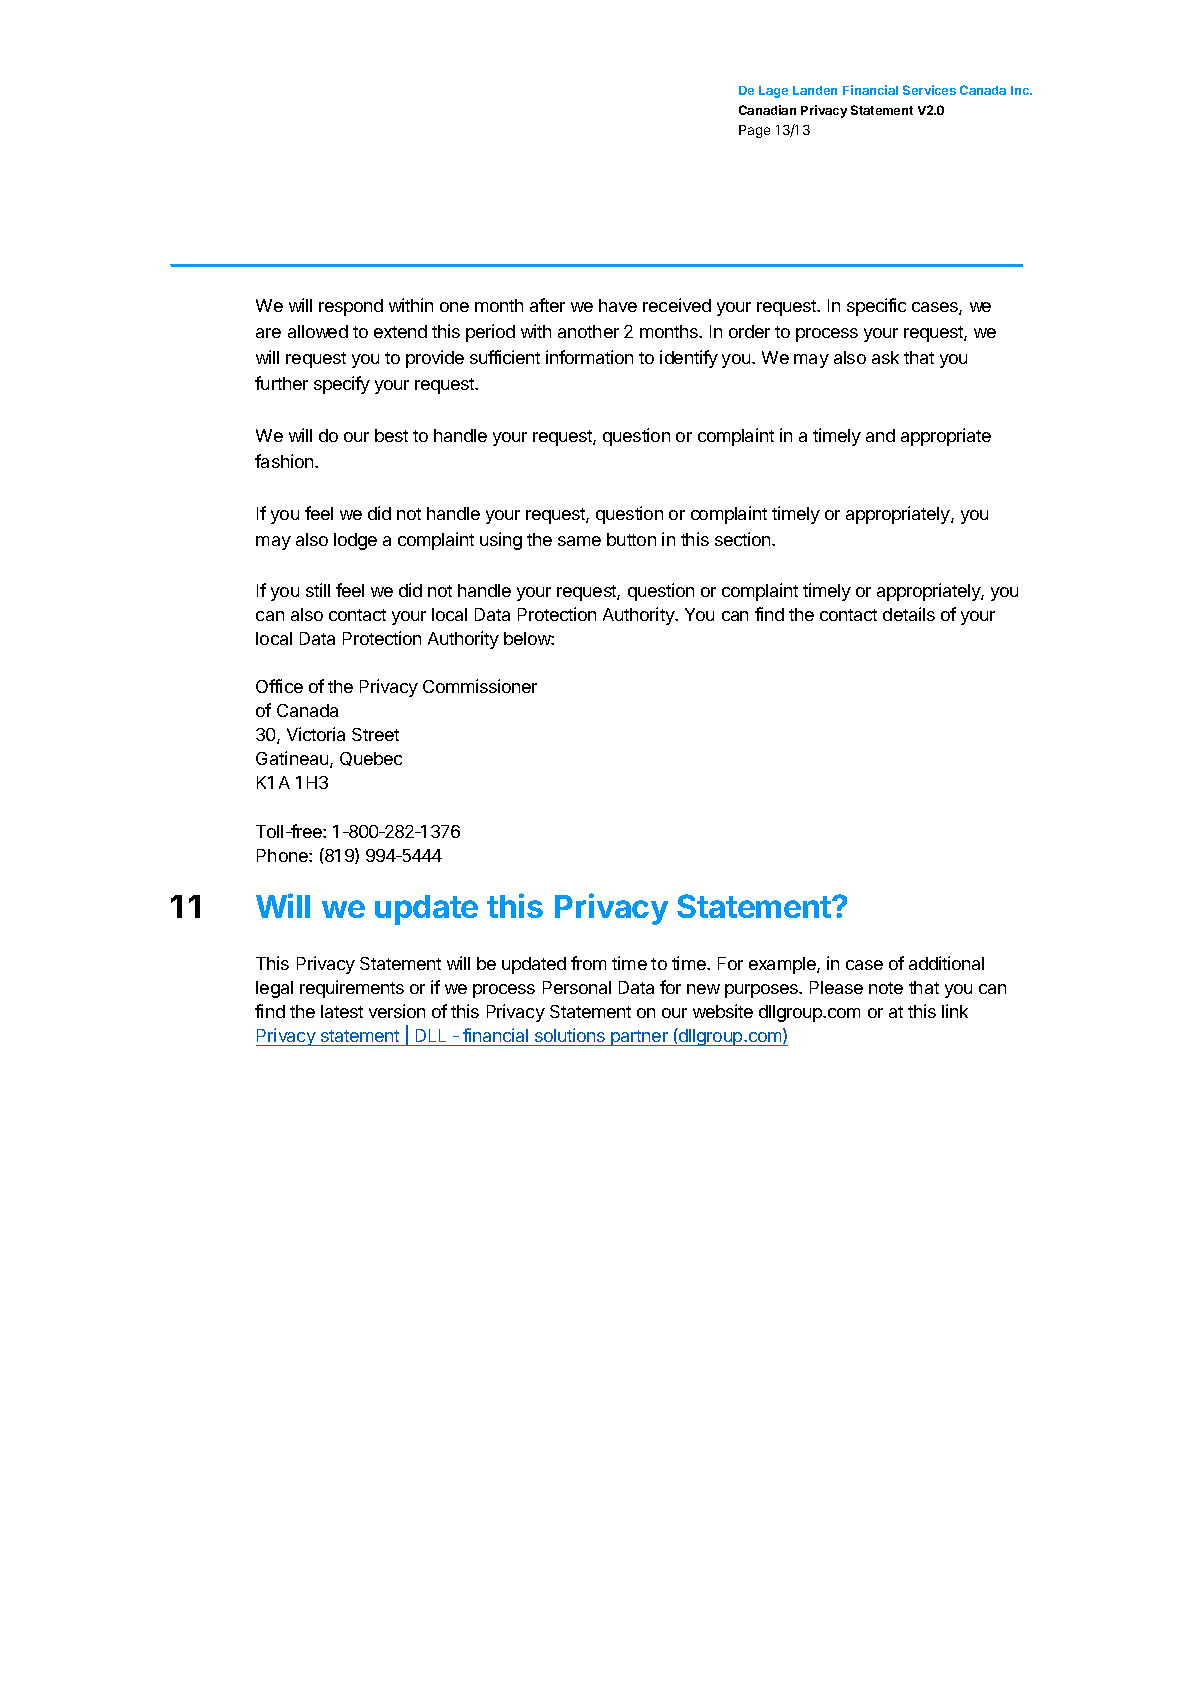  I want to click on Services, so click(929, 90).
